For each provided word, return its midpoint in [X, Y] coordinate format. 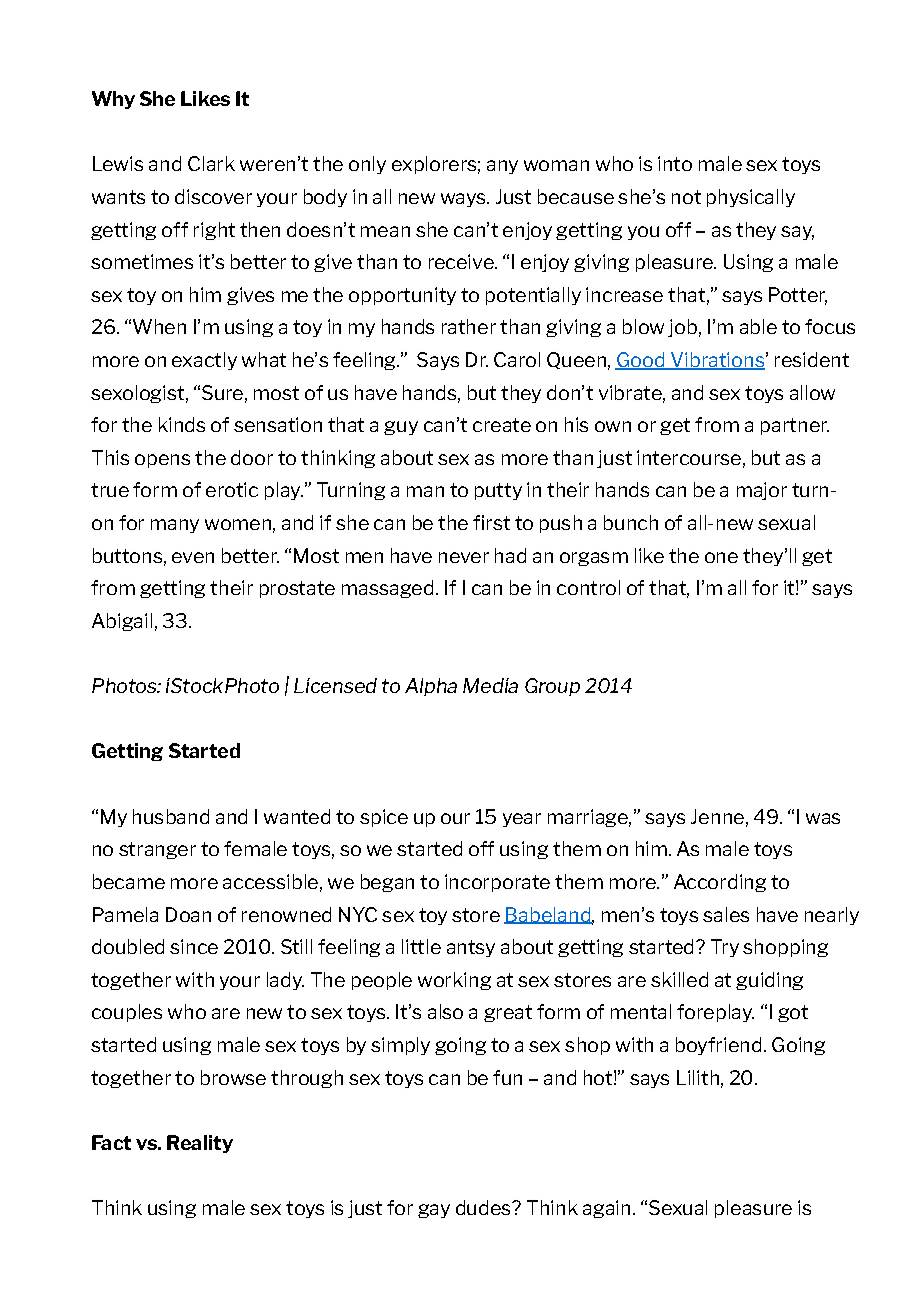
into [675, 163]
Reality [200, 1144]
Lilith [698, 1077]
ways [464, 200]
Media [490, 685]
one [721, 557]
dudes [484, 1207]
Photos [125, 685]
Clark [211, 163]
